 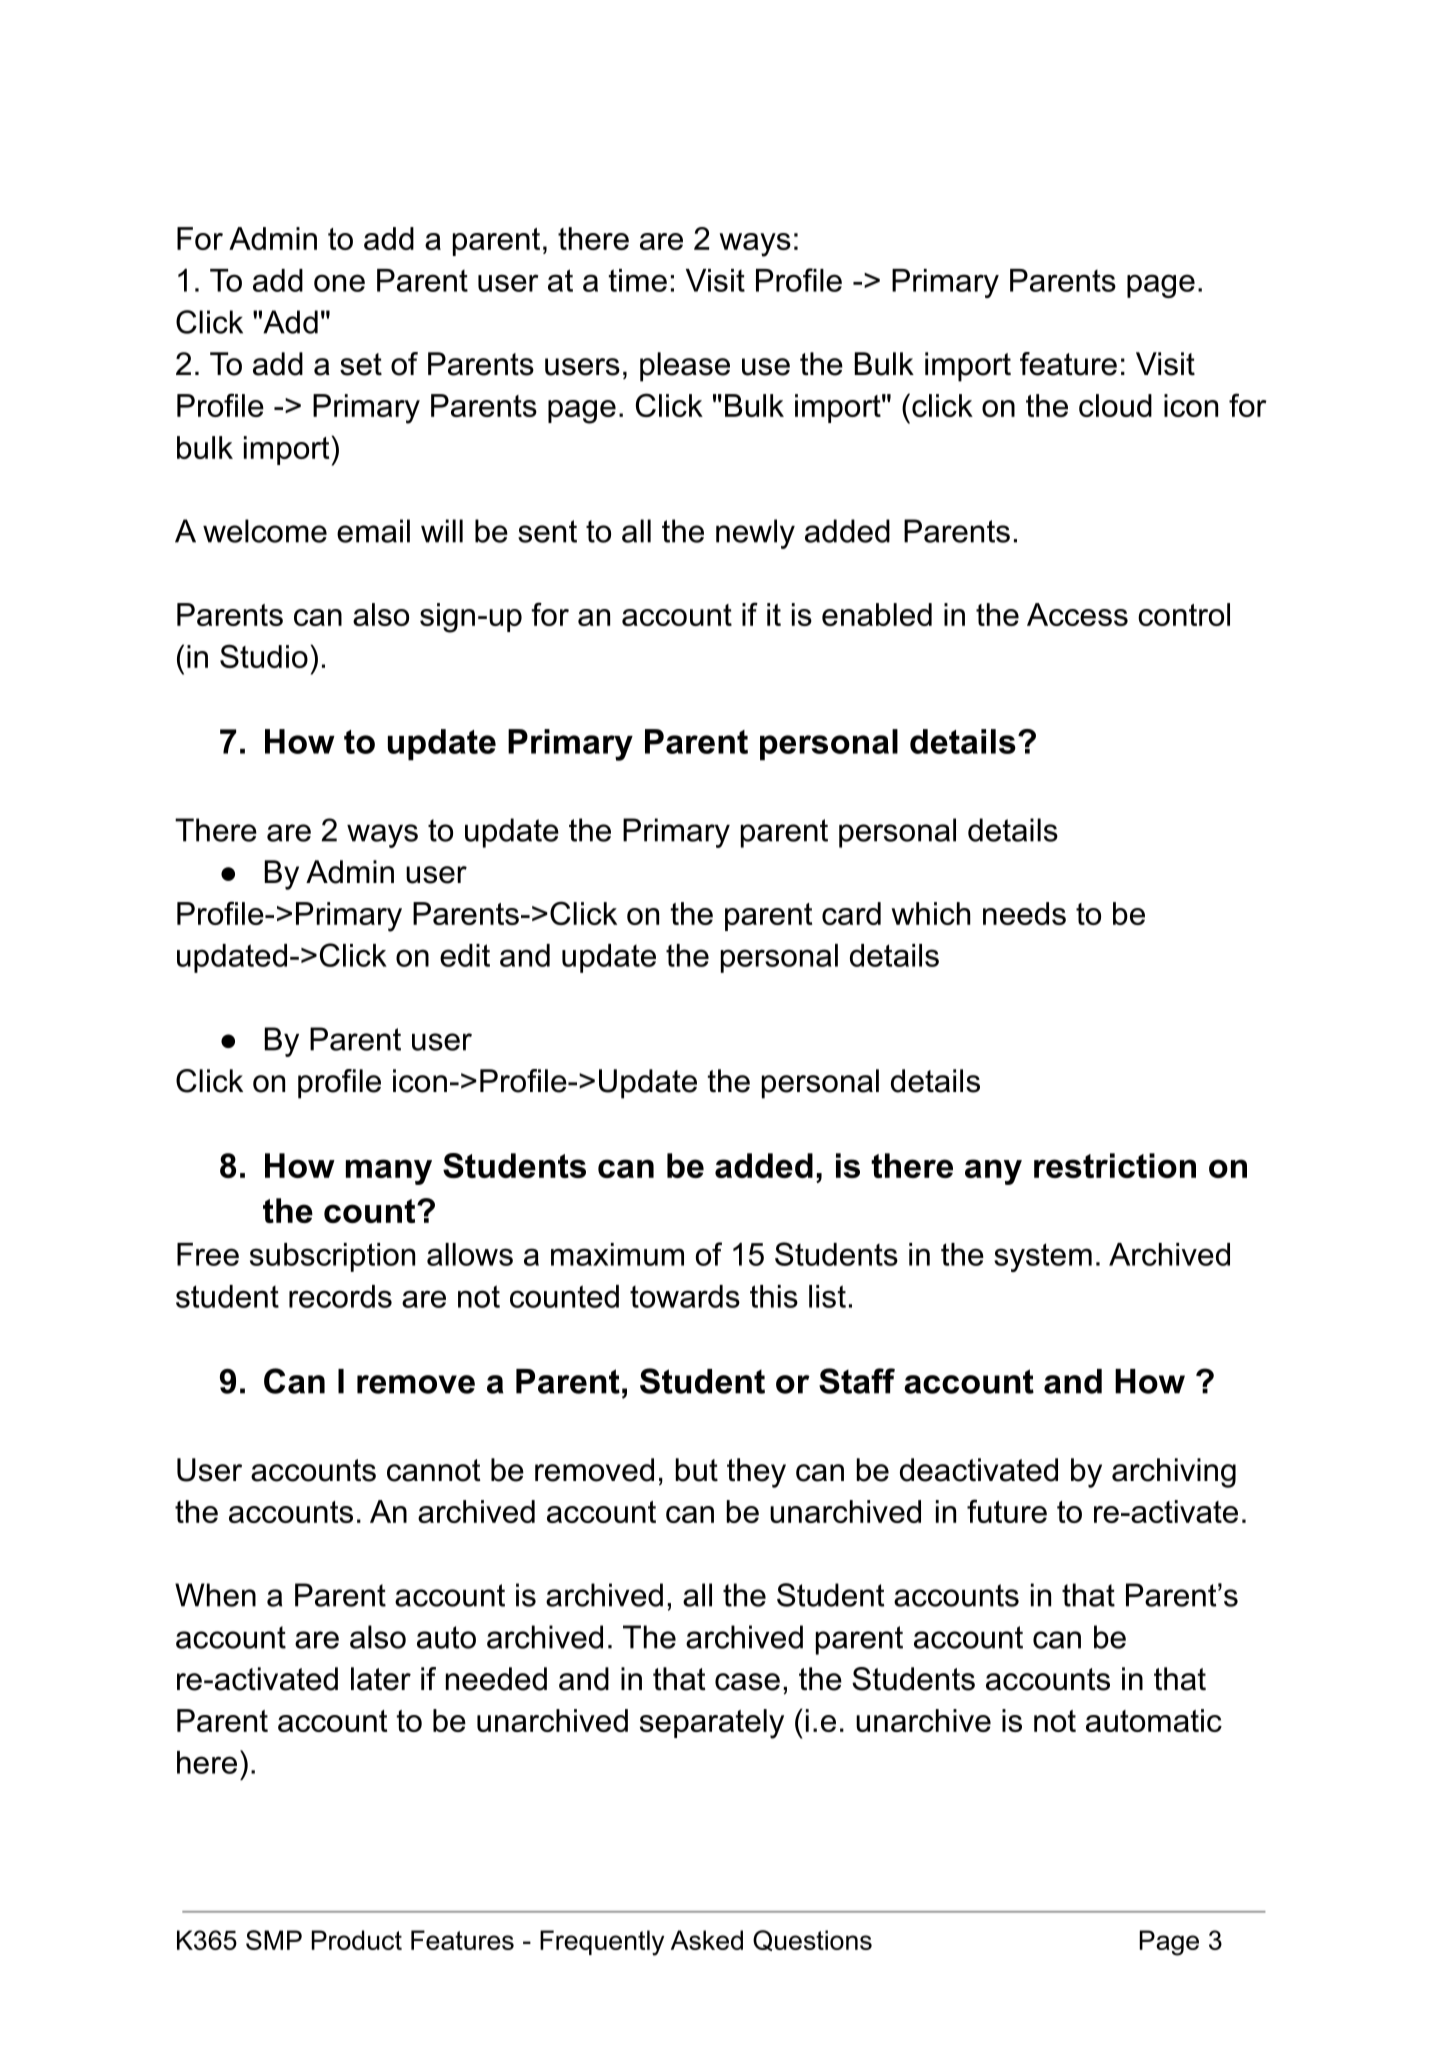 I want to click on Product, so click(x=357, y=1940).
